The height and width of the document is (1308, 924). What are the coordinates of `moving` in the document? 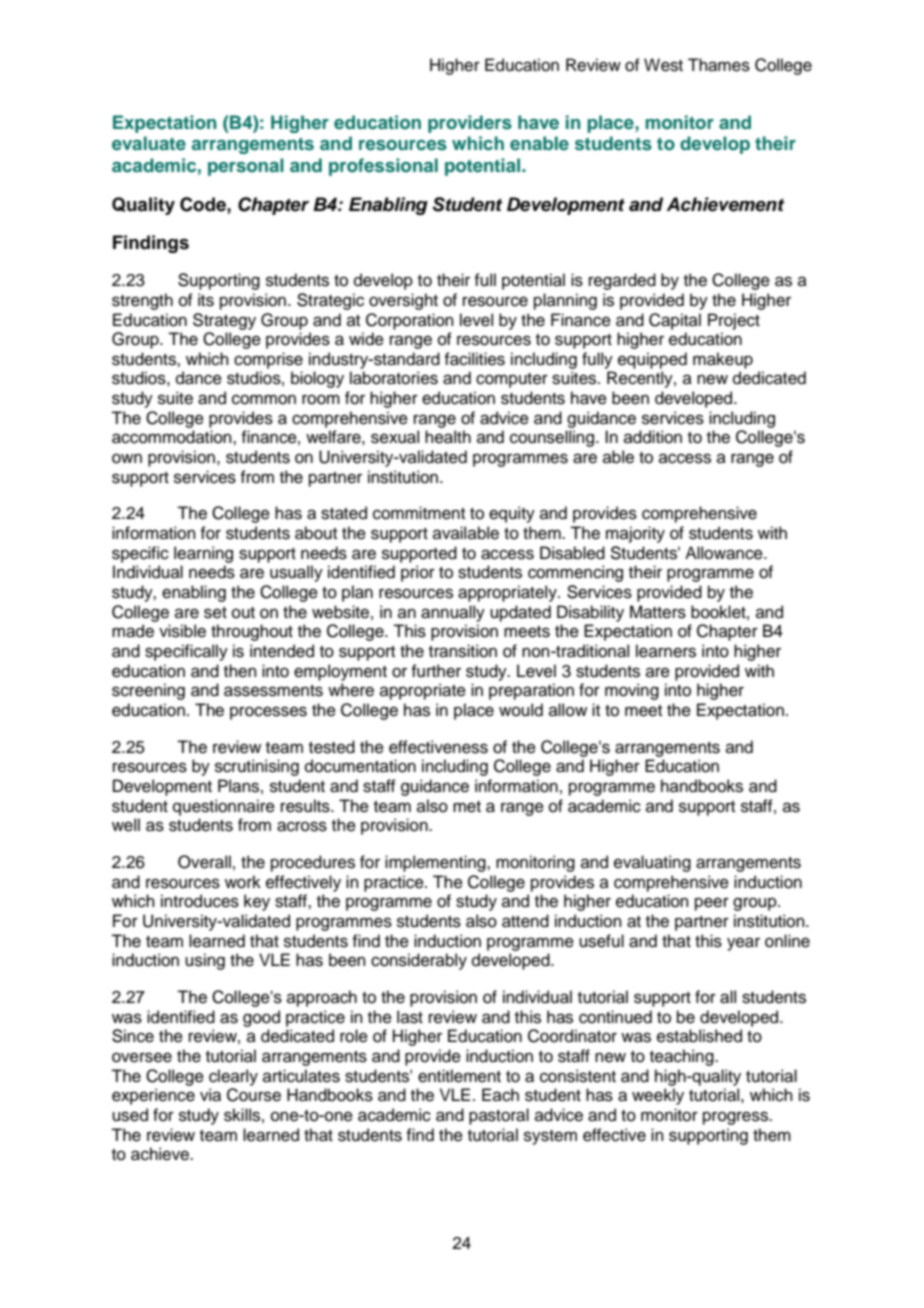 It's located at (632, 691).
